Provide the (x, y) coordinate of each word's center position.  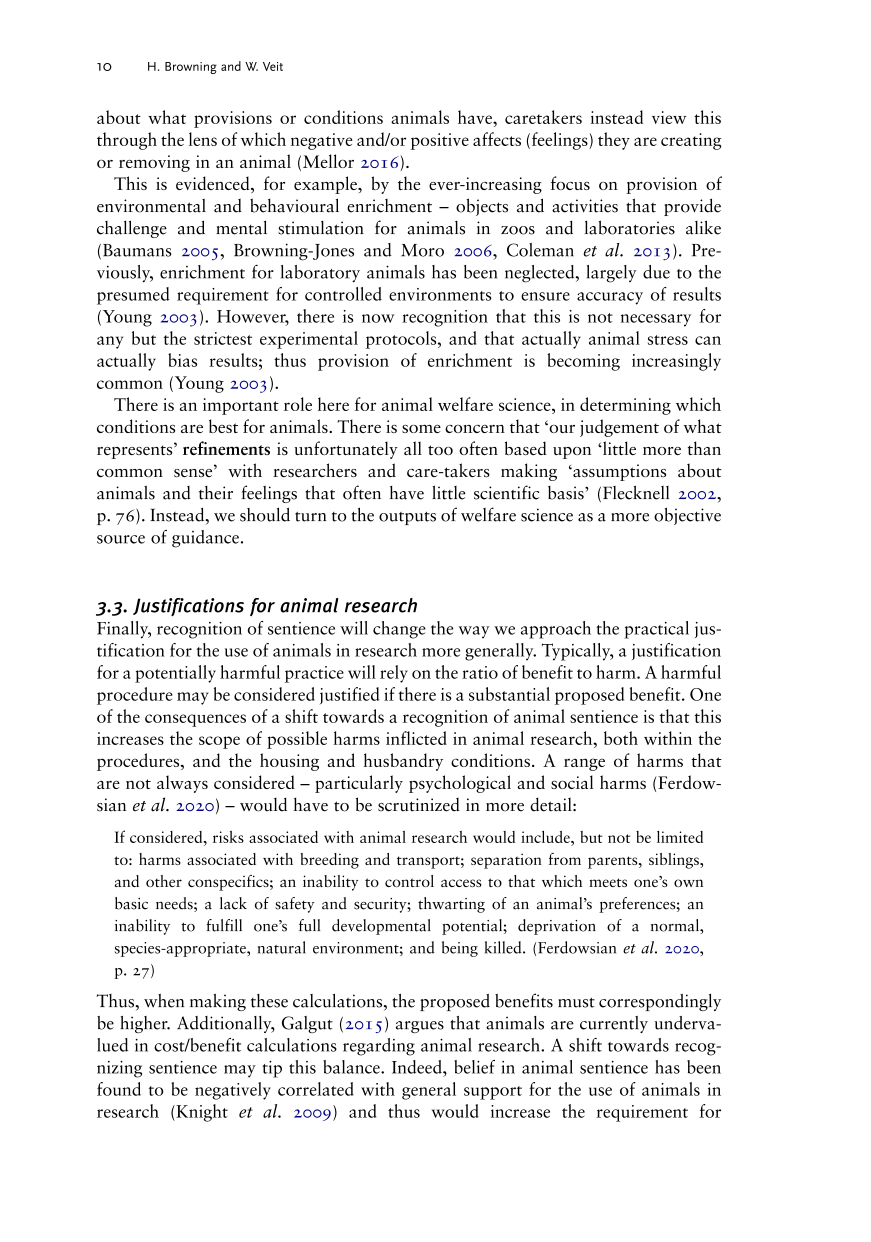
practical (656, 630)
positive (440, 141)
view (669, 117)
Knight (201, 1113)
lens (203, 139)
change (399, 630)
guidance (205, 539)
